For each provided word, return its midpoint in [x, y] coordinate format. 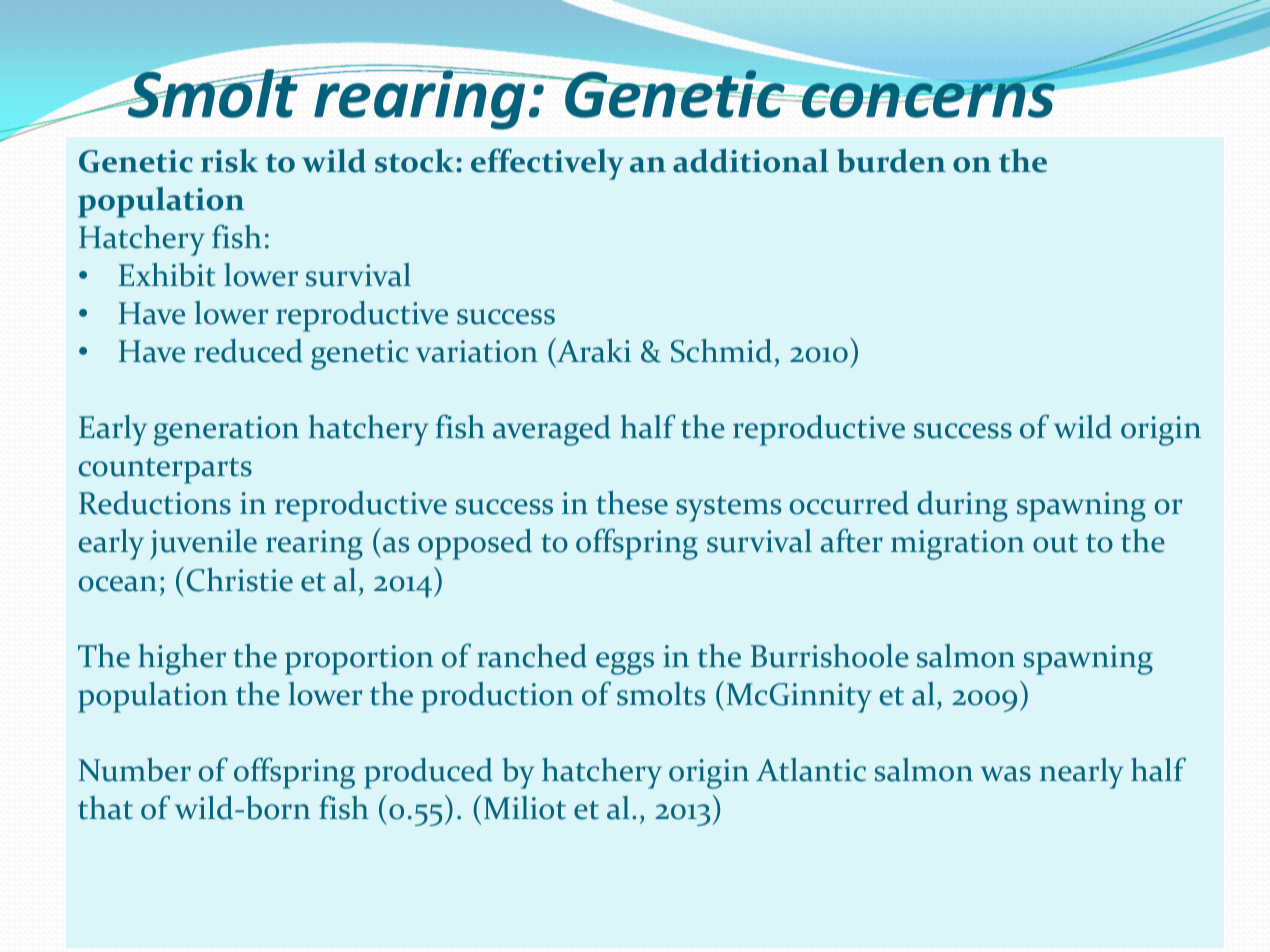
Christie [240, 580]
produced [428, 773]
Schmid [721, 351]
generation [226, 431]
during [962, 506]
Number [135, 770]
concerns [927, 99]
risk [229, 161]
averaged [552, 430]
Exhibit [167, 275]
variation [477, 351]
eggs [625, 663]
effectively [547, 164]
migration [957, 545]
